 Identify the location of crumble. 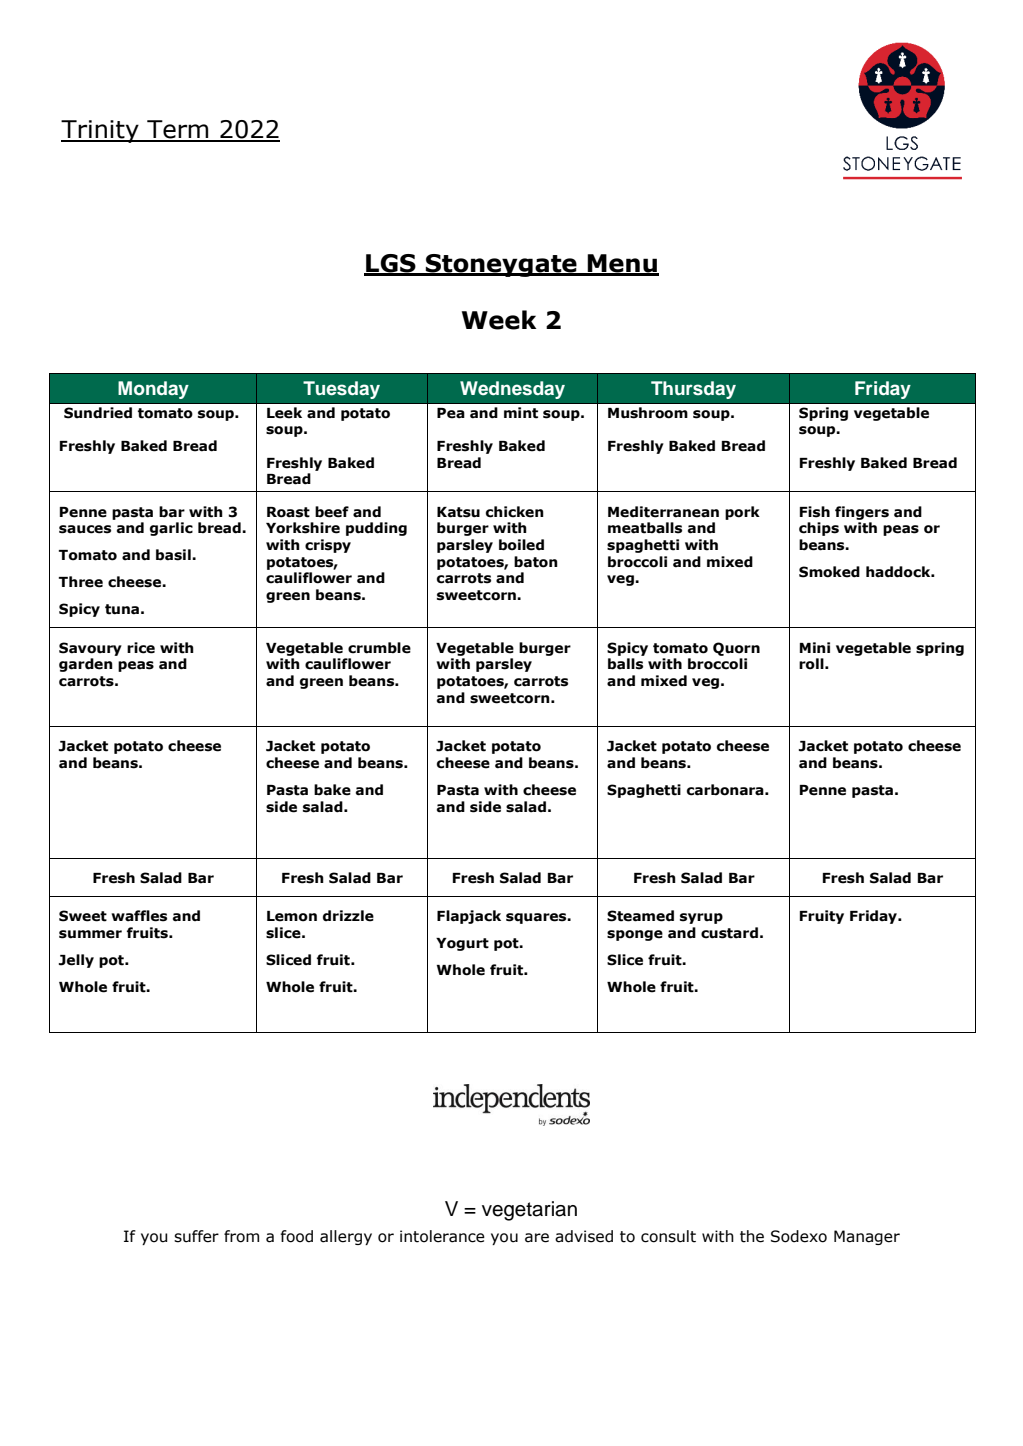
(379, 648).
